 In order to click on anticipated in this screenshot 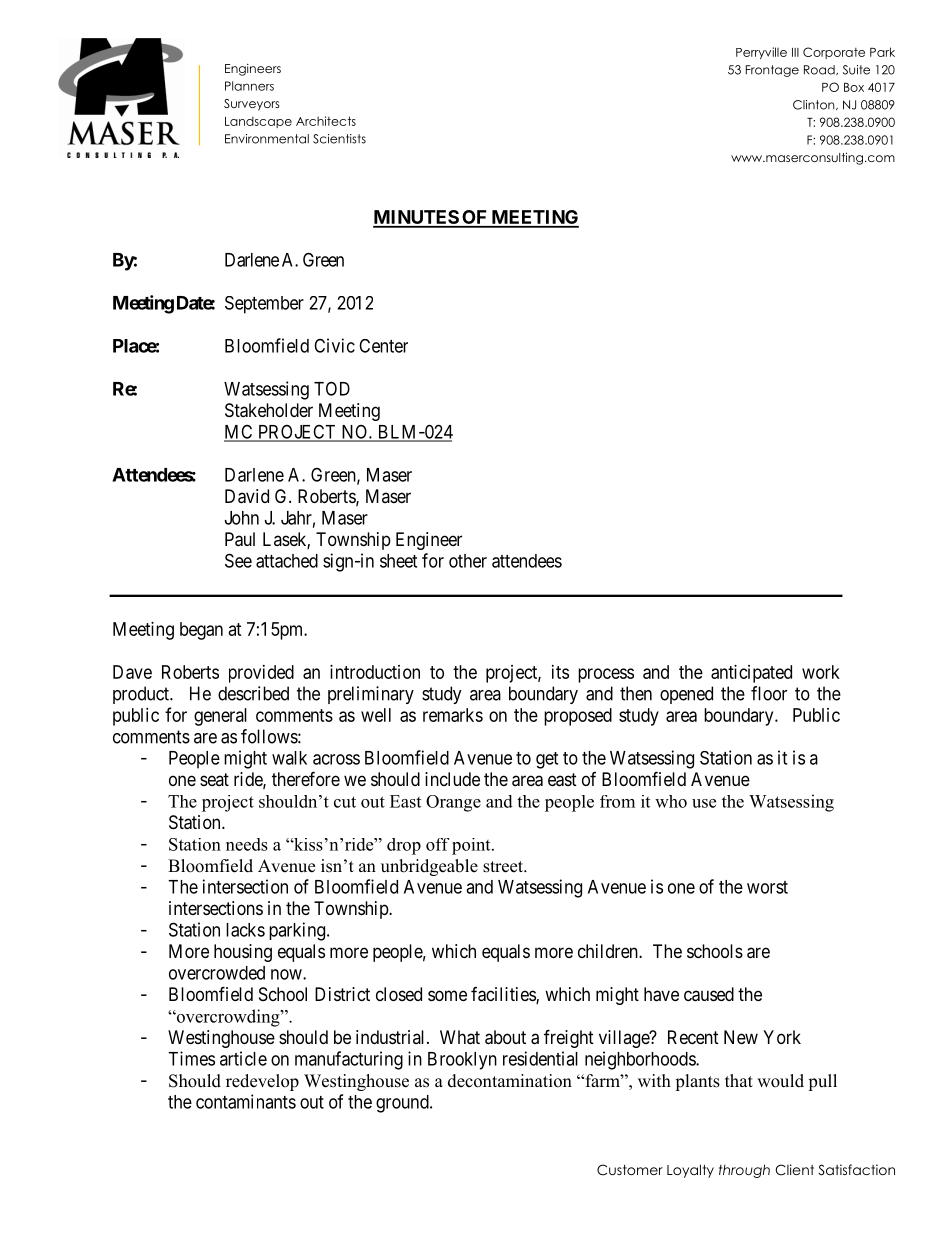, I will do `click(751, 674)`.
